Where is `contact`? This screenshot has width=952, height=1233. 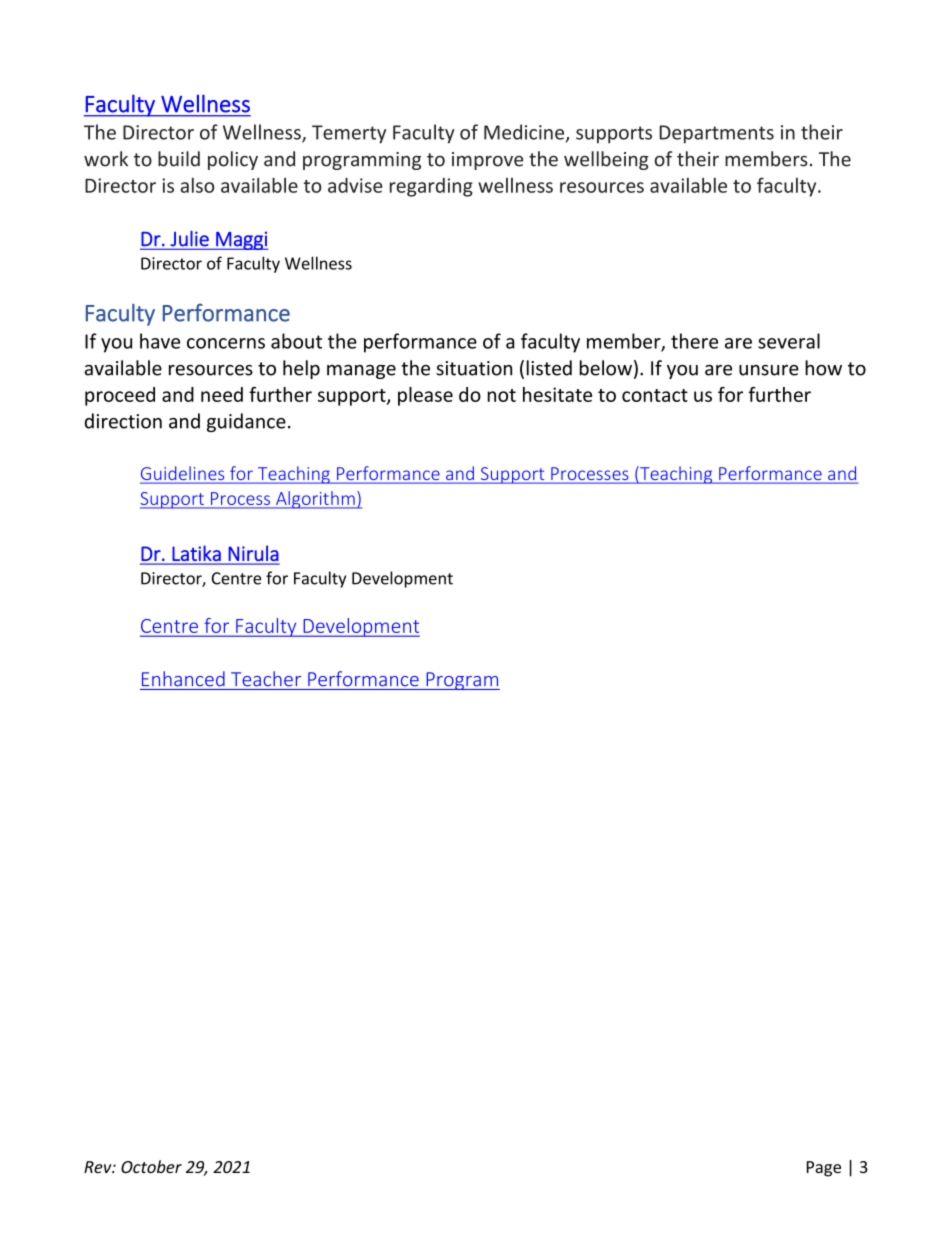
contact is located at coordinates (655, 395).
